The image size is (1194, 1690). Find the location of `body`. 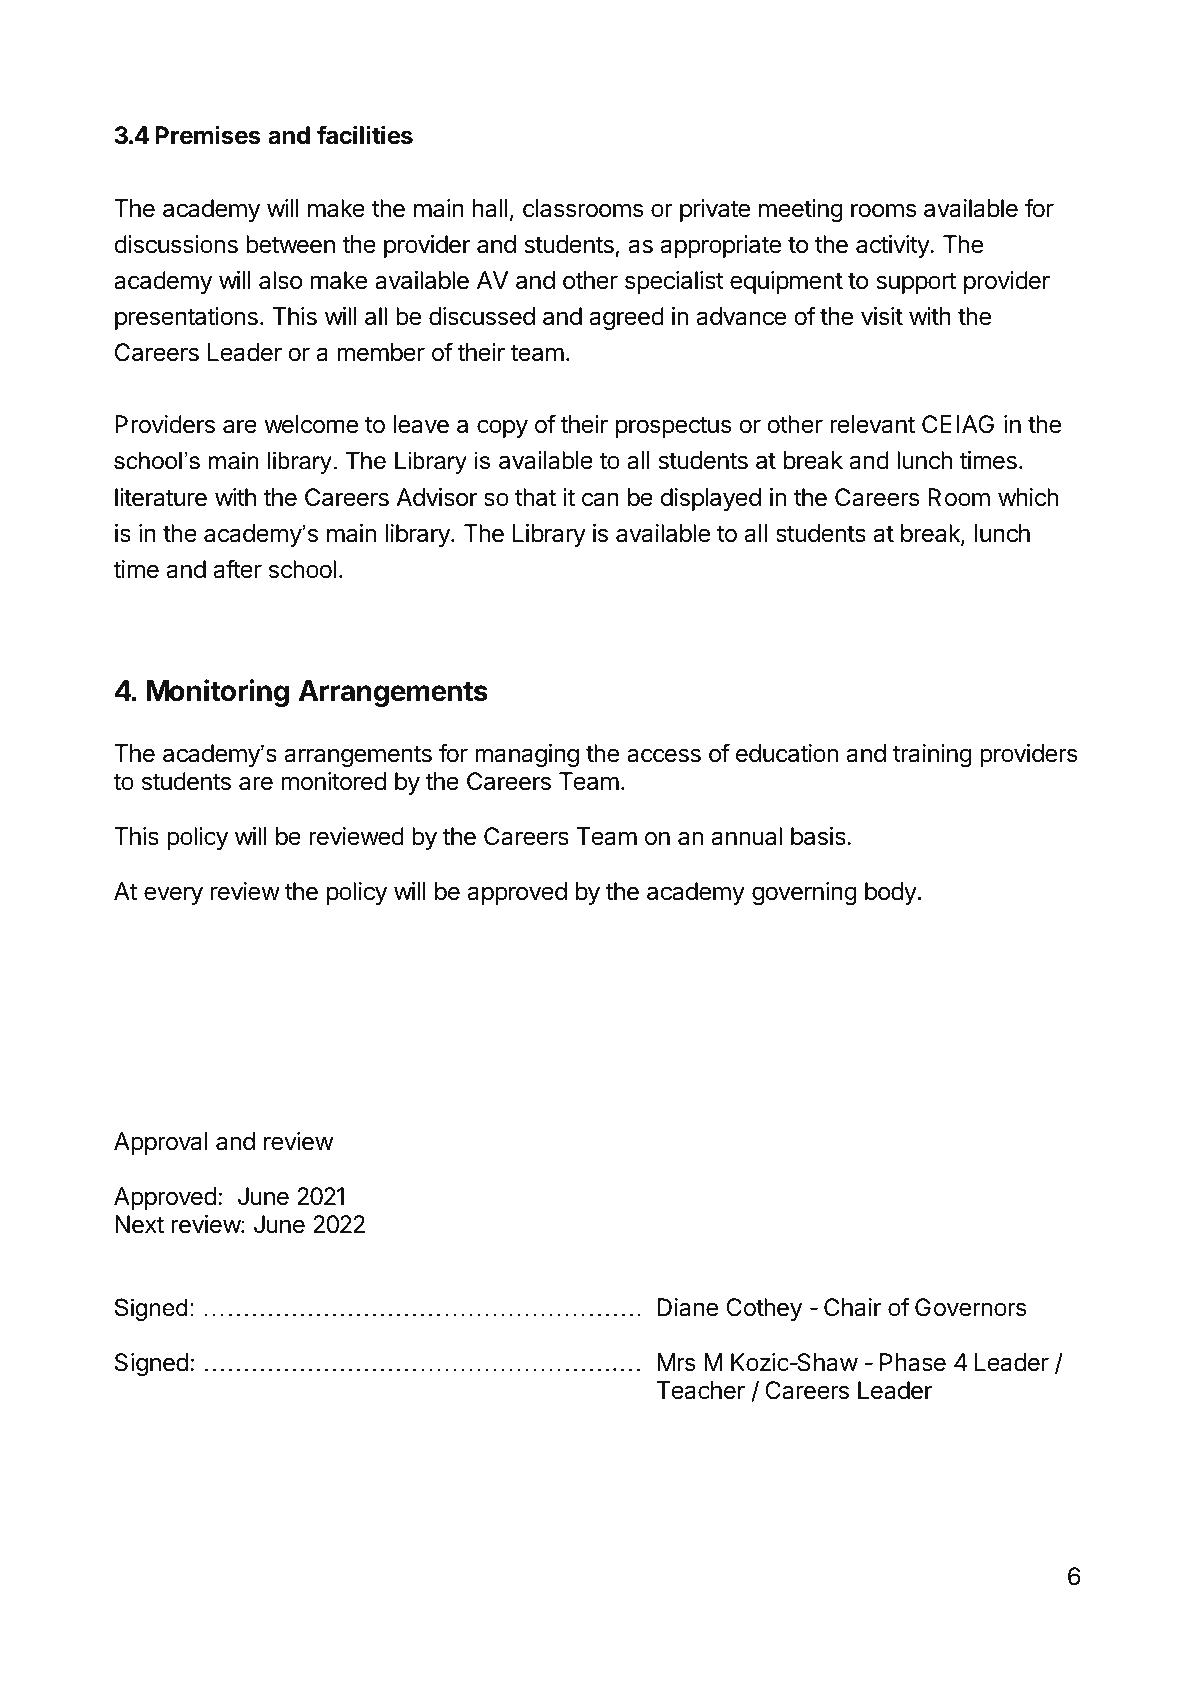

body is located at coordinates (891, 893).
